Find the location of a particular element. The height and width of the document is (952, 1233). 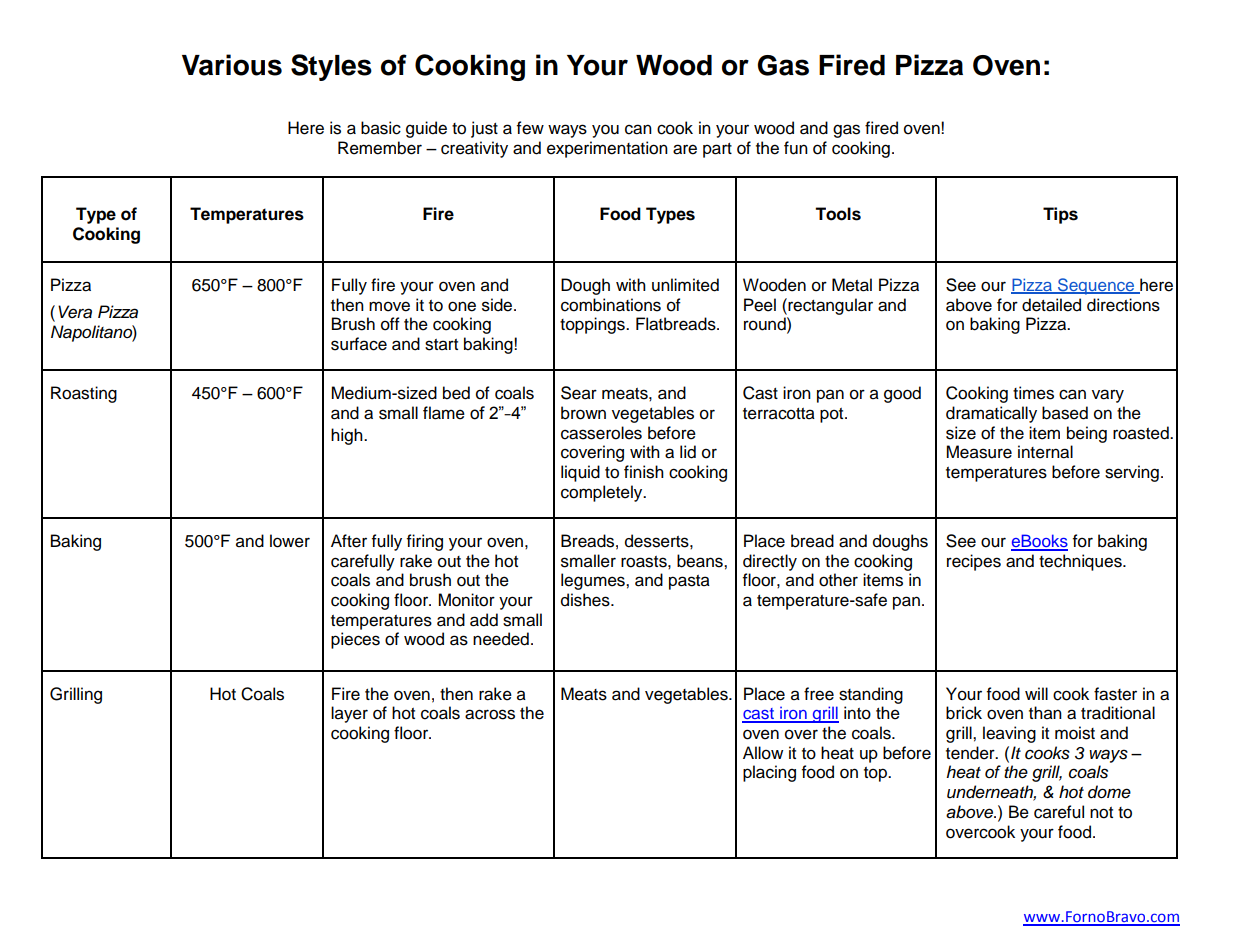

few is located at coordinates (530, 128).
